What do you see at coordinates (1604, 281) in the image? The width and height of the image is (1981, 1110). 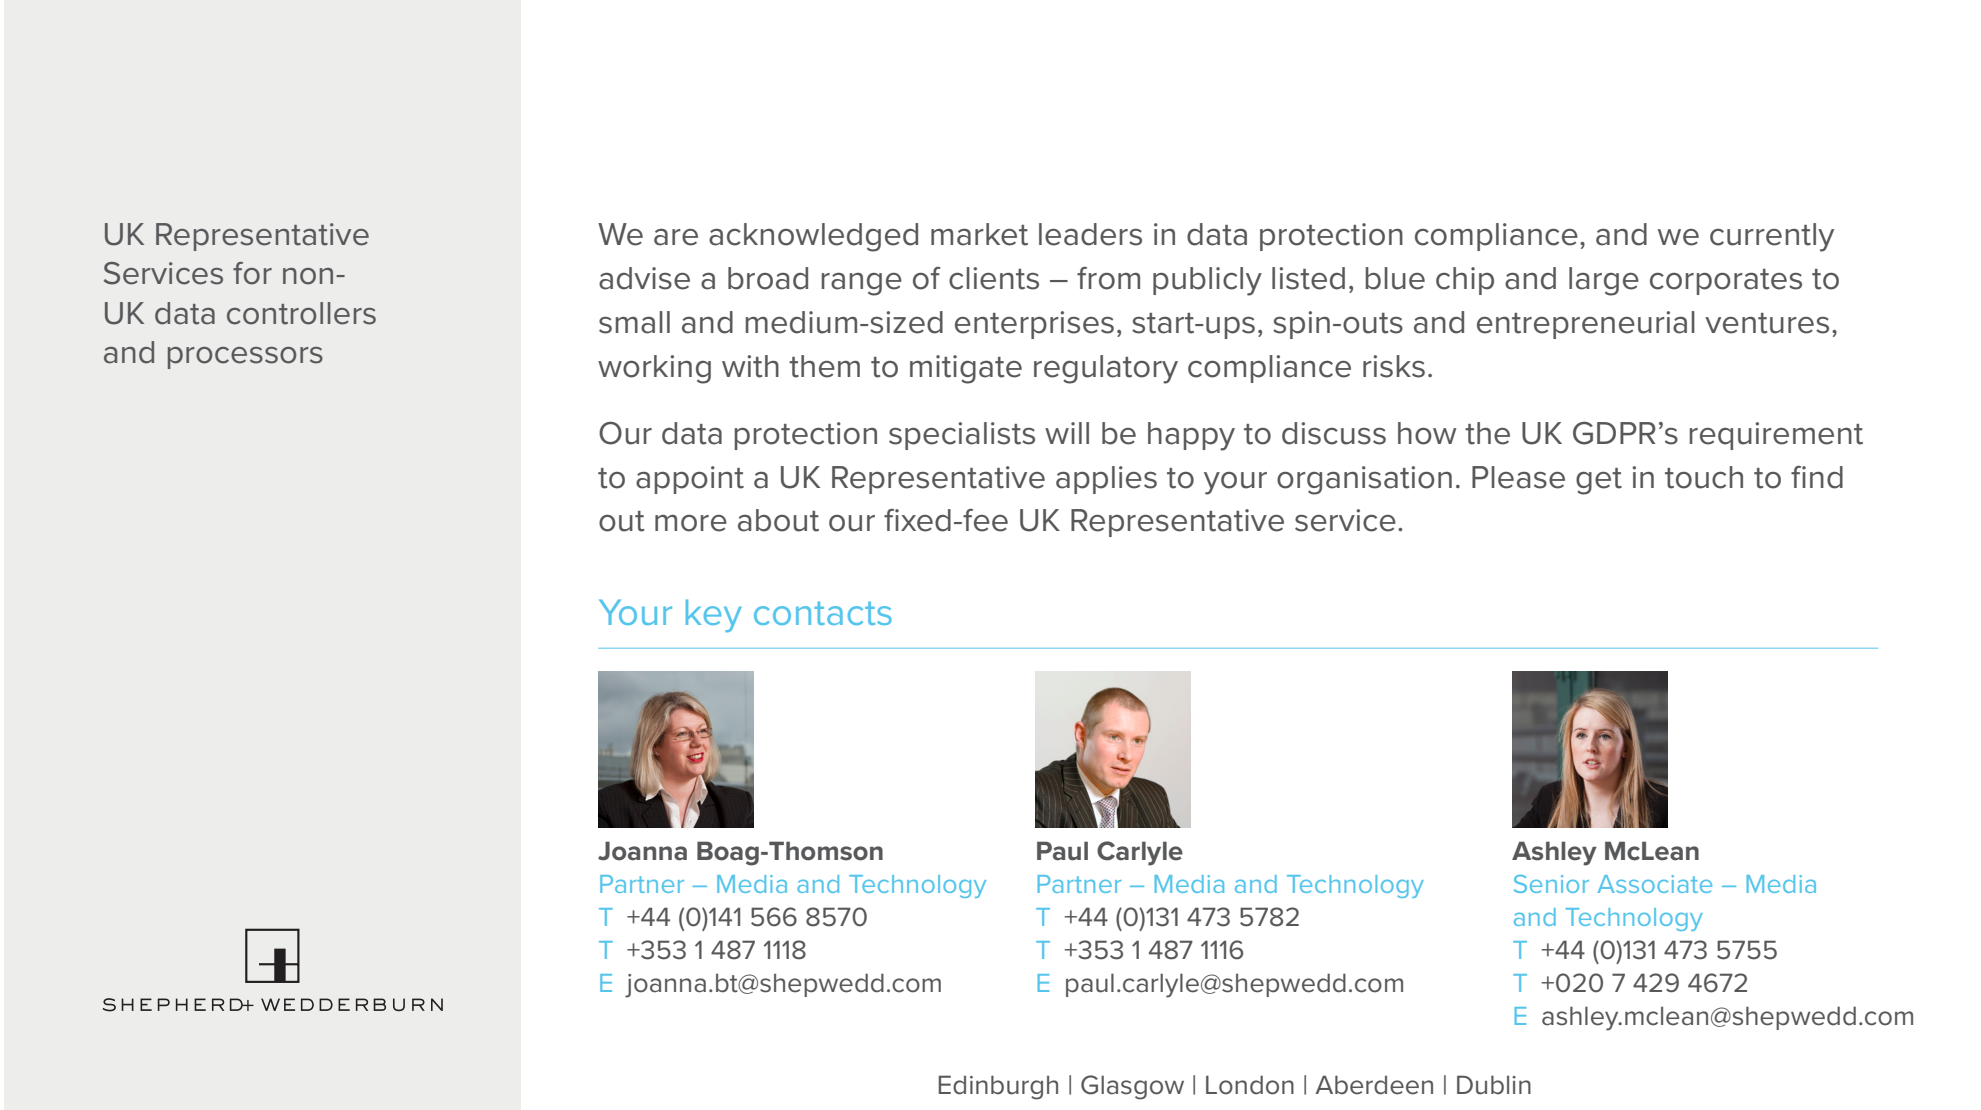 I see `large` at bounding box center [1604, 281].
